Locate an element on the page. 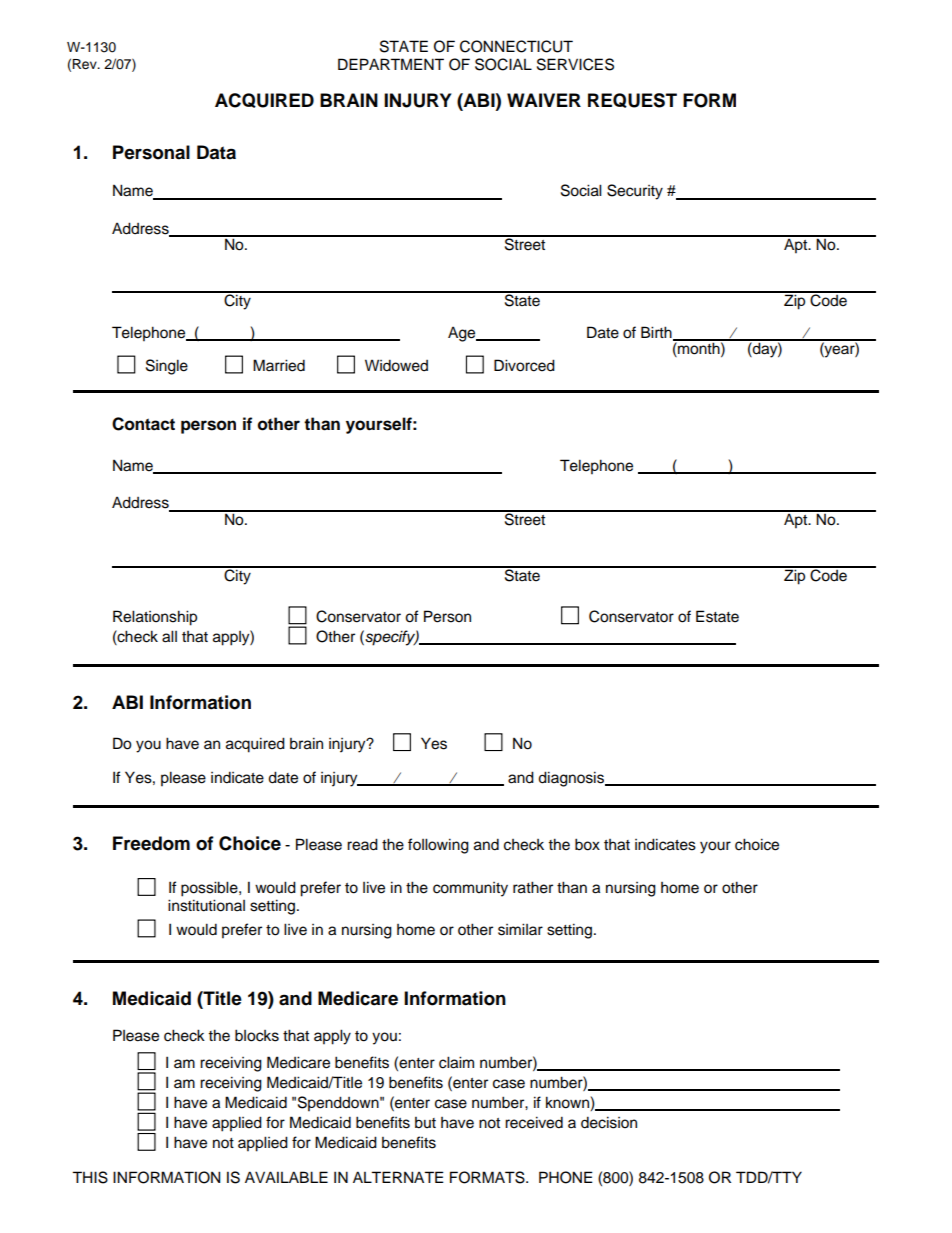  Contact is located at coordinates (143, 424).
